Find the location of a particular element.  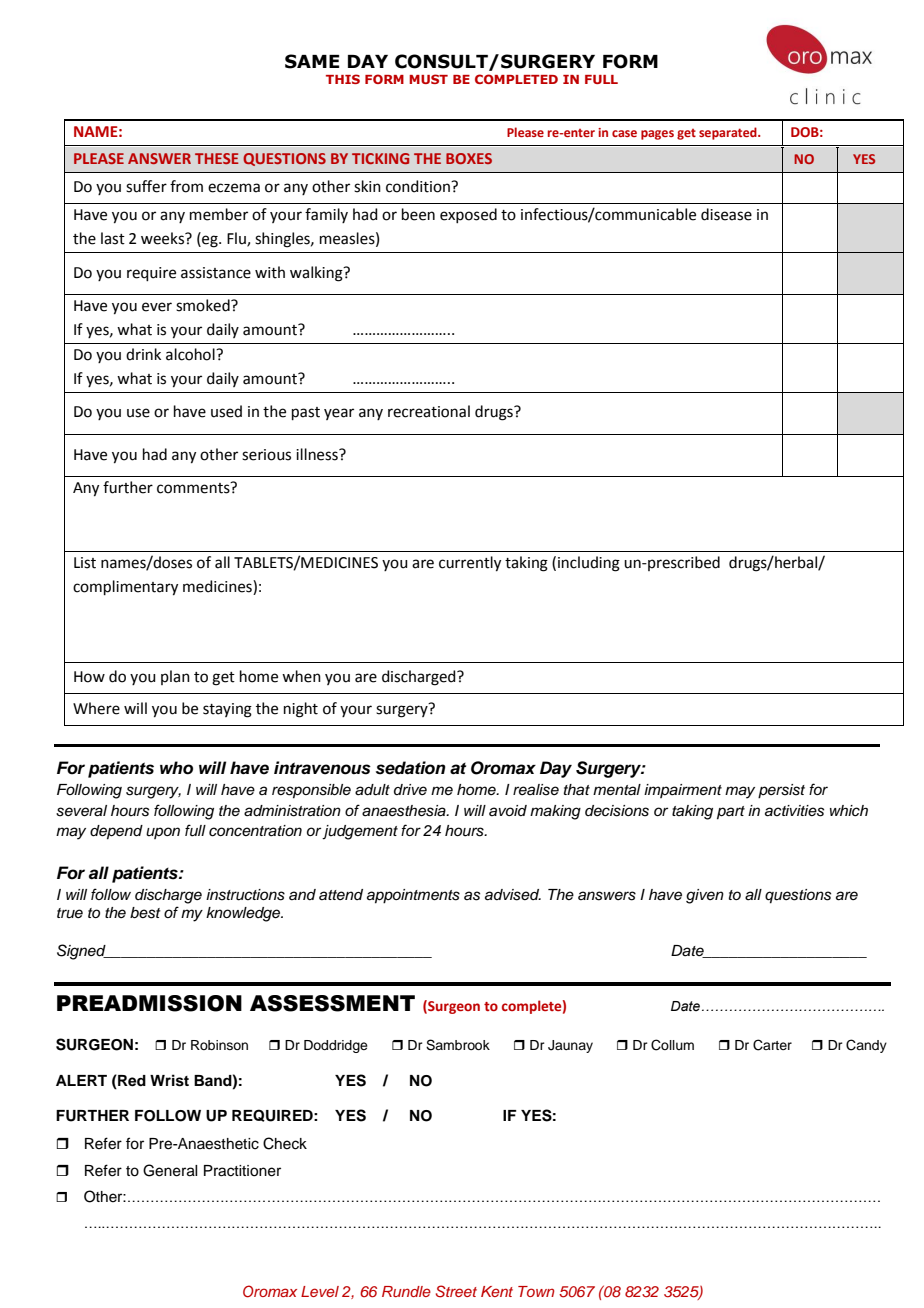

separated is located at coordinates (729, 133).
